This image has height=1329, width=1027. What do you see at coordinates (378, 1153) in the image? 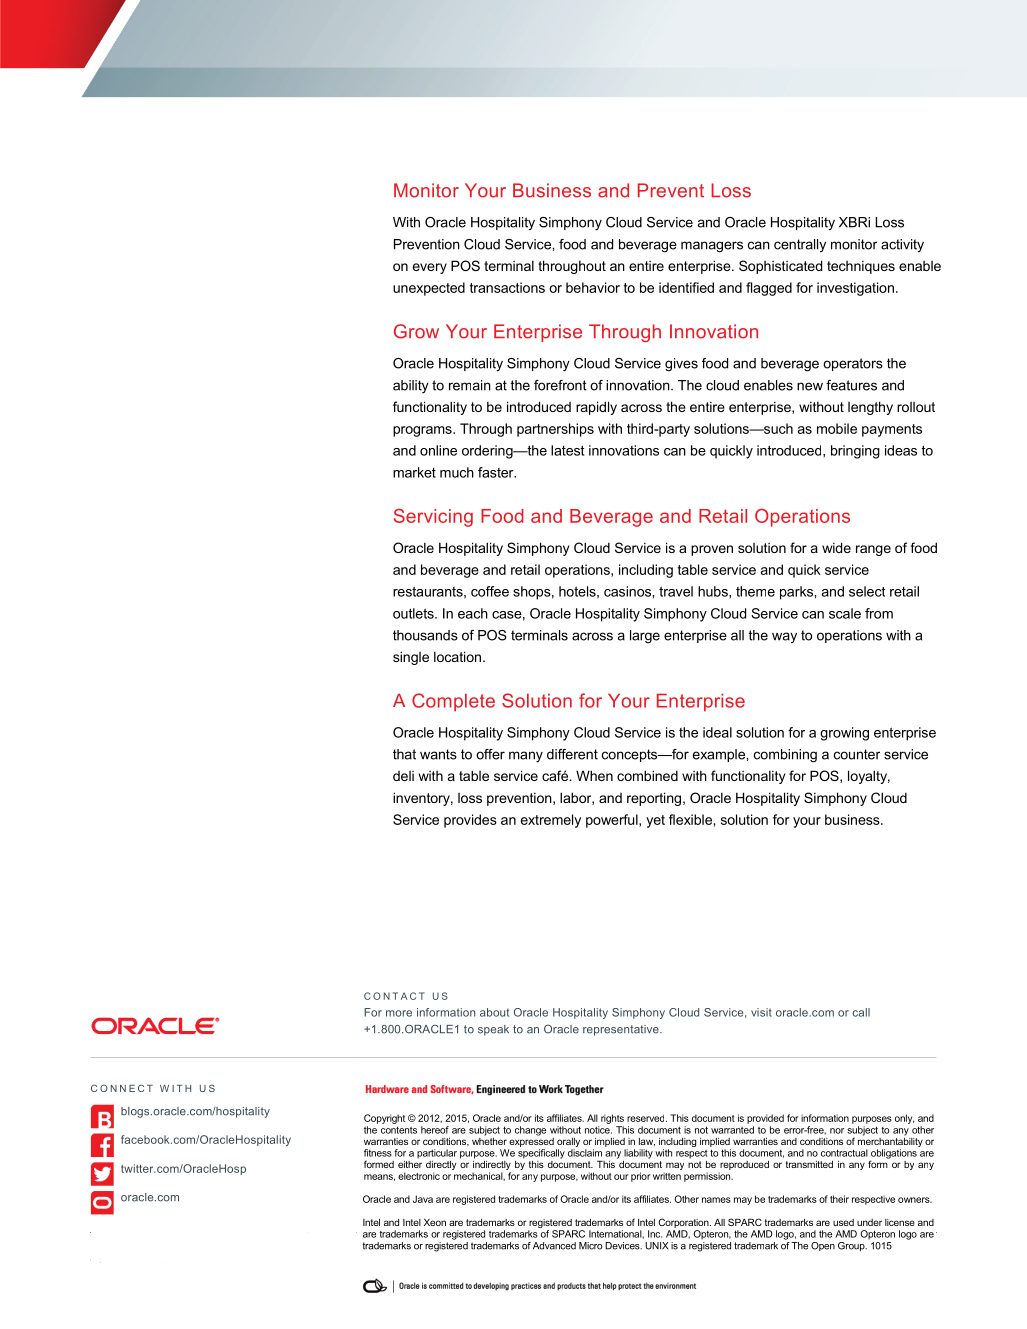
I see `fitness` at bounding box center [378, 1153].
